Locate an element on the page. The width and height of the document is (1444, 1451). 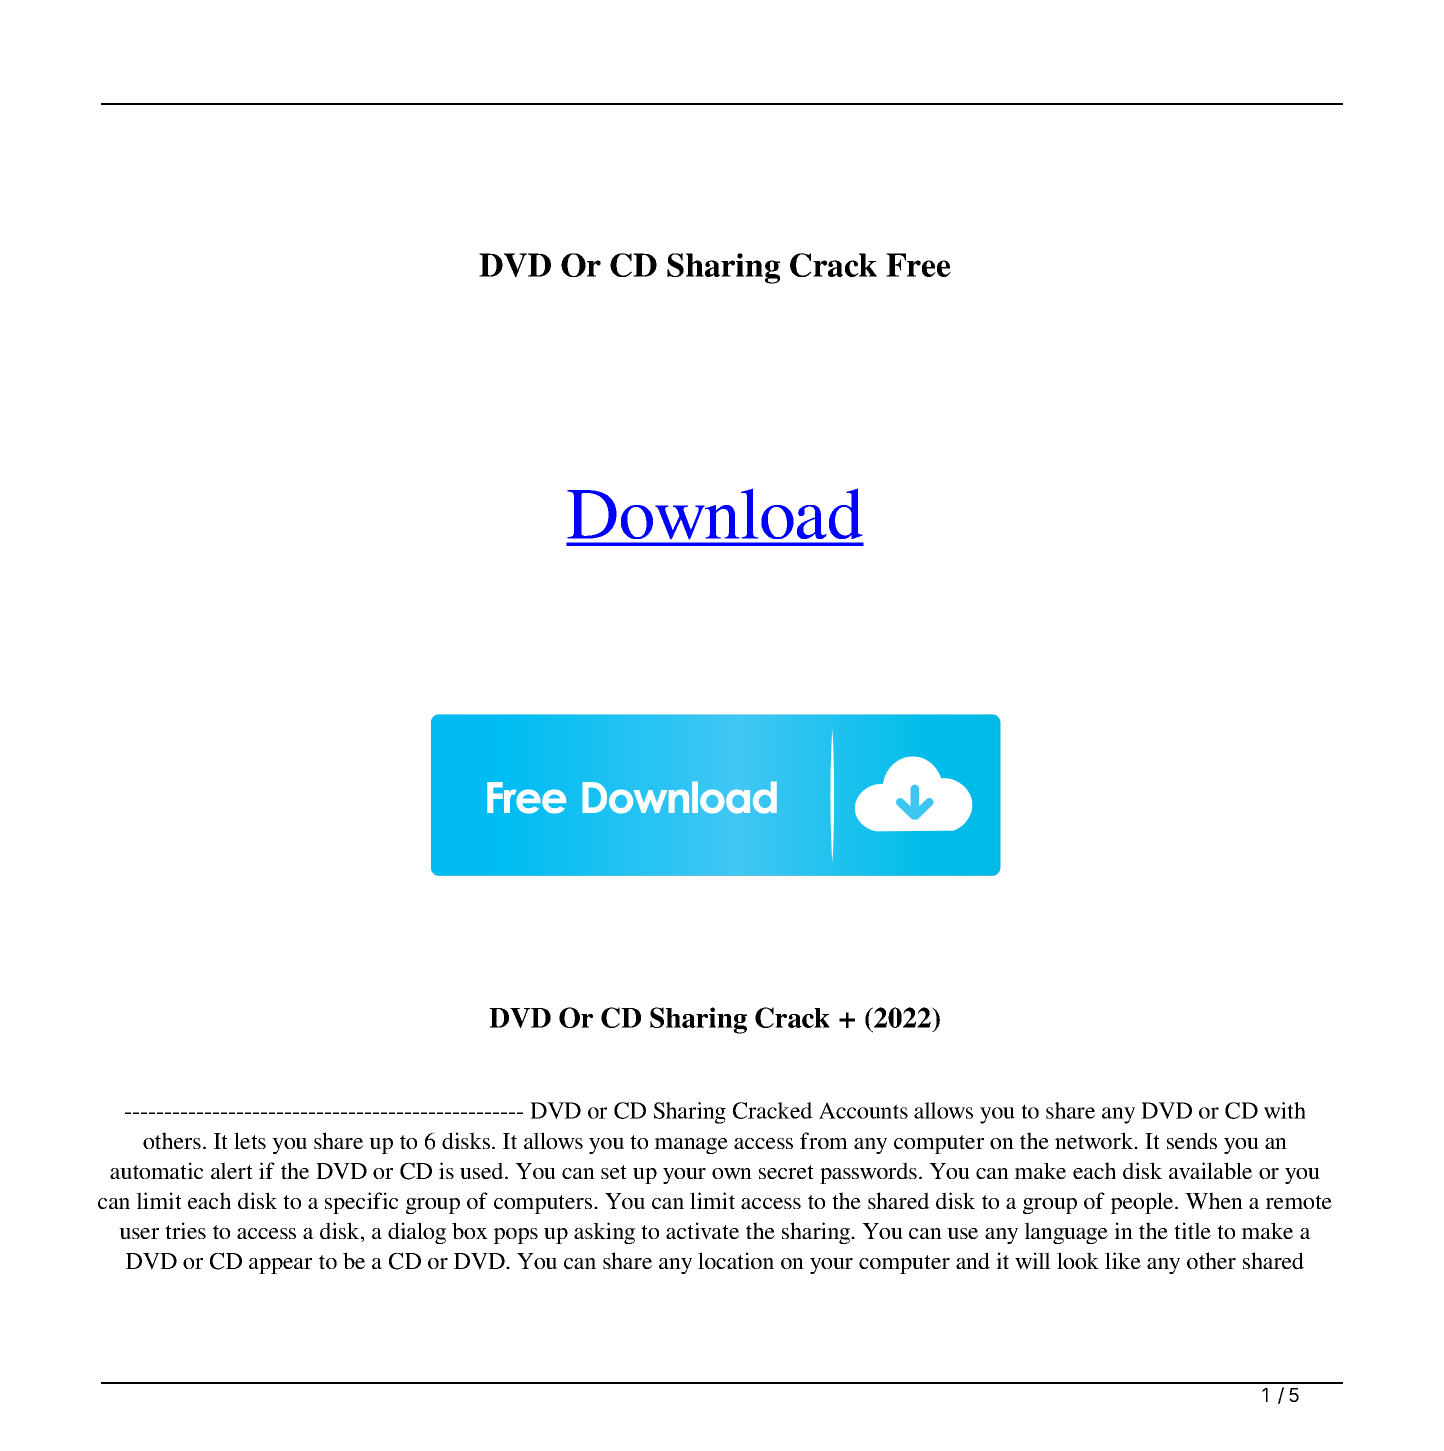
appear is located at coordinates (280, 1266).
